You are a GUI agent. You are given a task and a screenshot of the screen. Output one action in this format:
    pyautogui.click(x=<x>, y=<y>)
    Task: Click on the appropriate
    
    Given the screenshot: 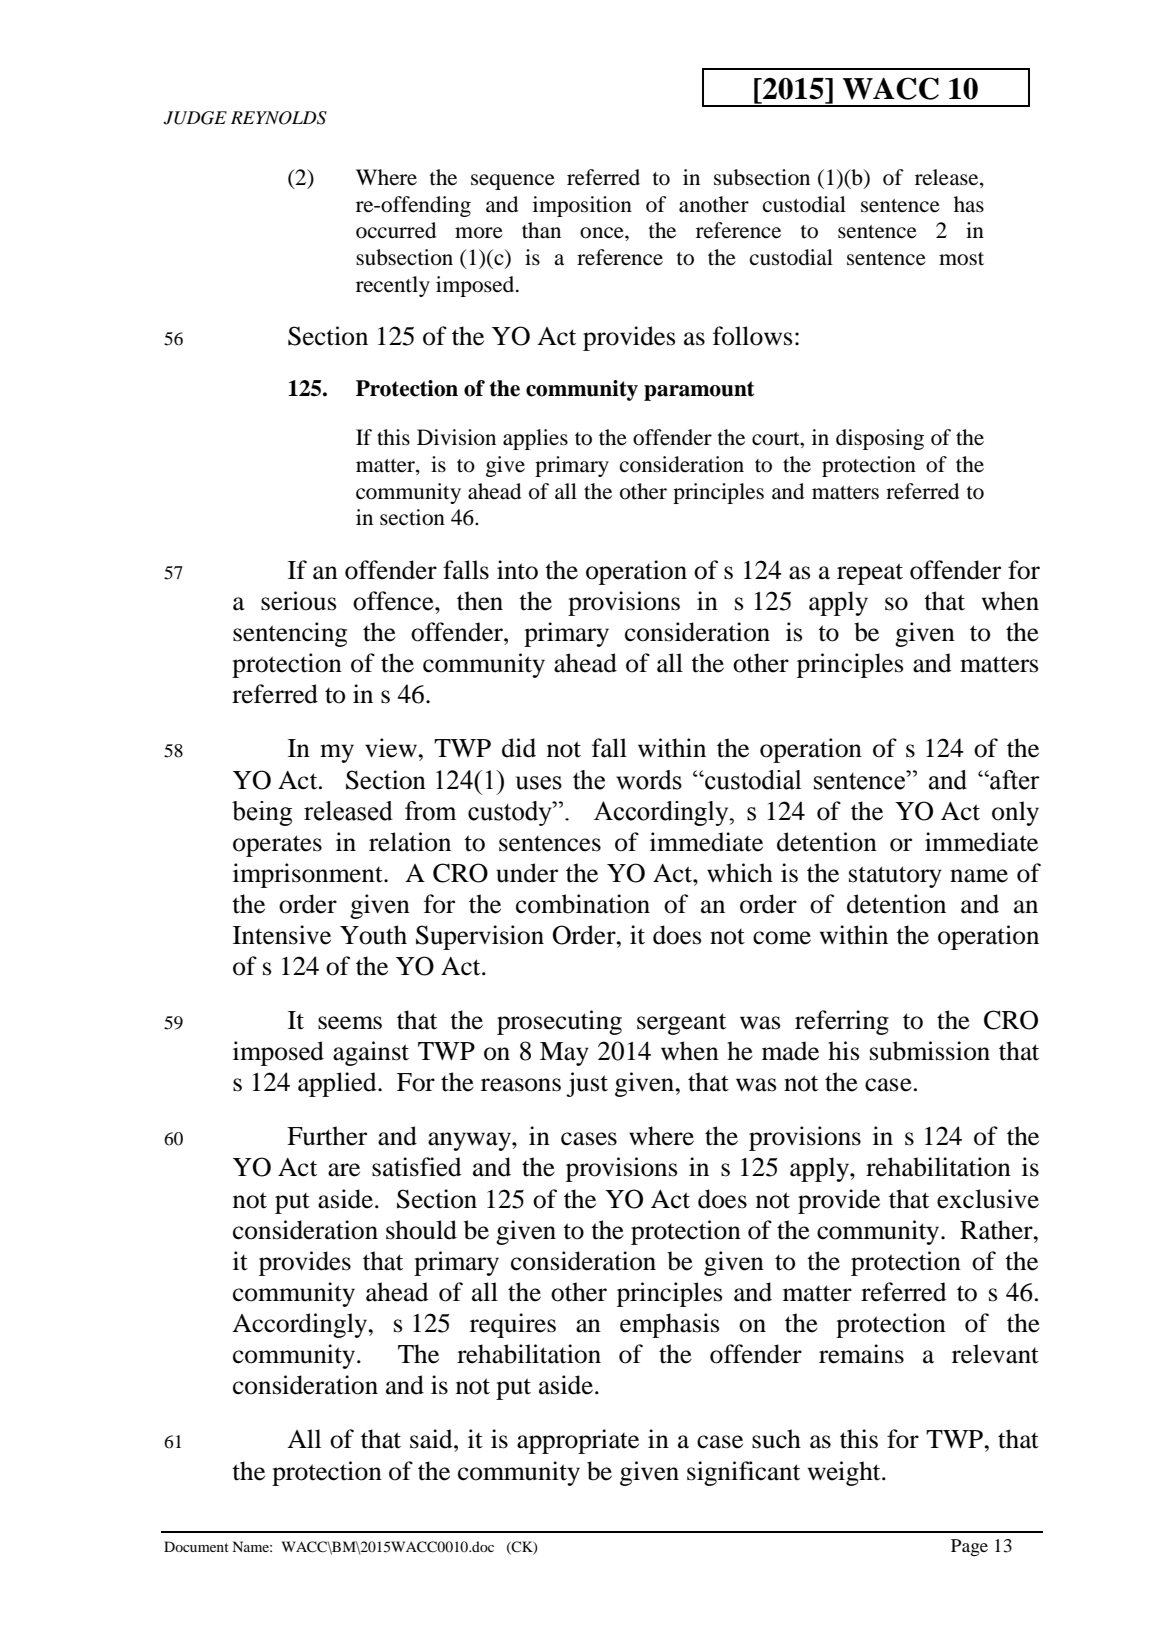 What is the action you would take?
    pyautogui.click(x=578, y=1441)
